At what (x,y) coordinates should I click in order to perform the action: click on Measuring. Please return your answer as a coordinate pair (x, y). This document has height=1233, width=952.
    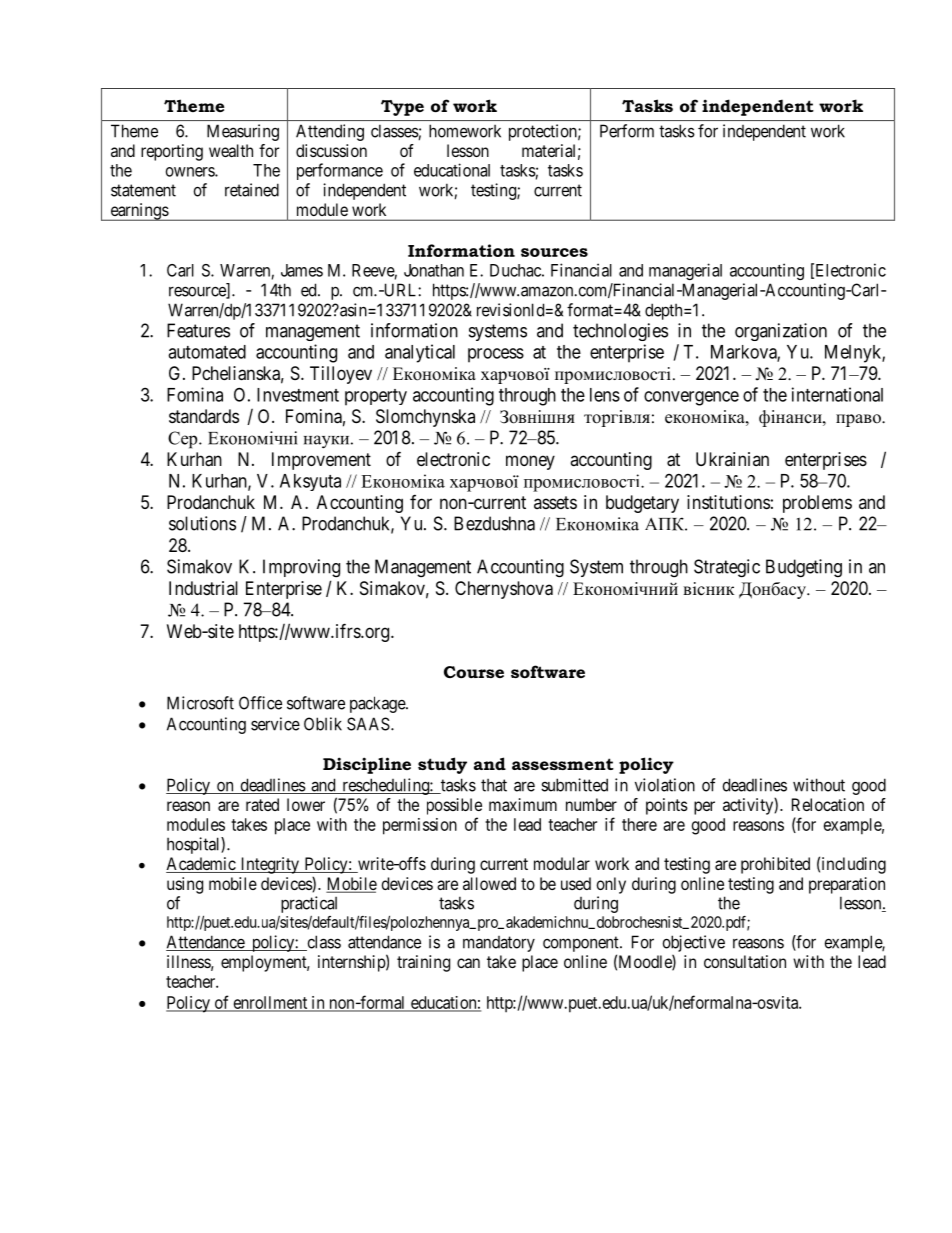
    Looking at the image, I should click on (243, 132).
